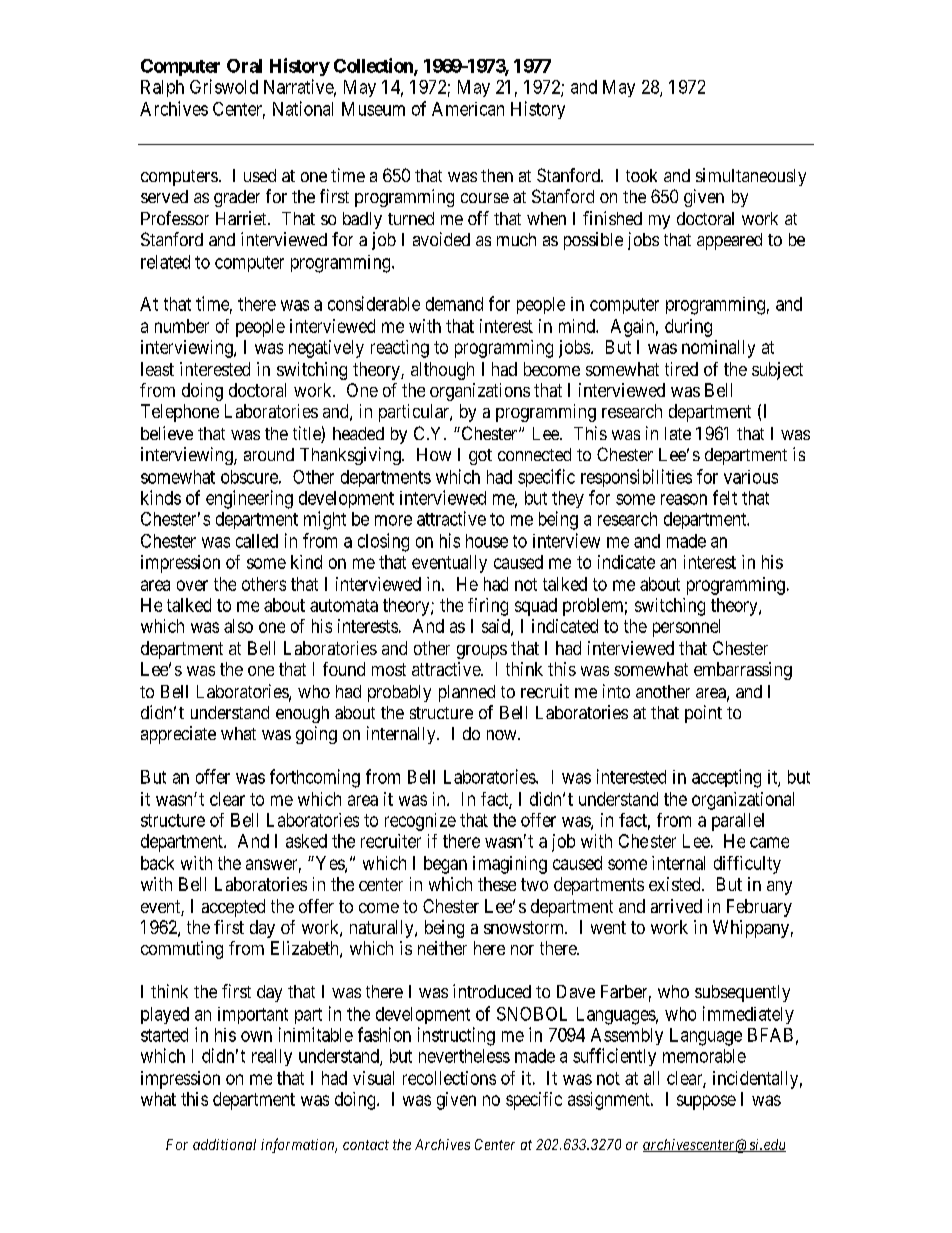  I want to click on these, so click(497, 884).
